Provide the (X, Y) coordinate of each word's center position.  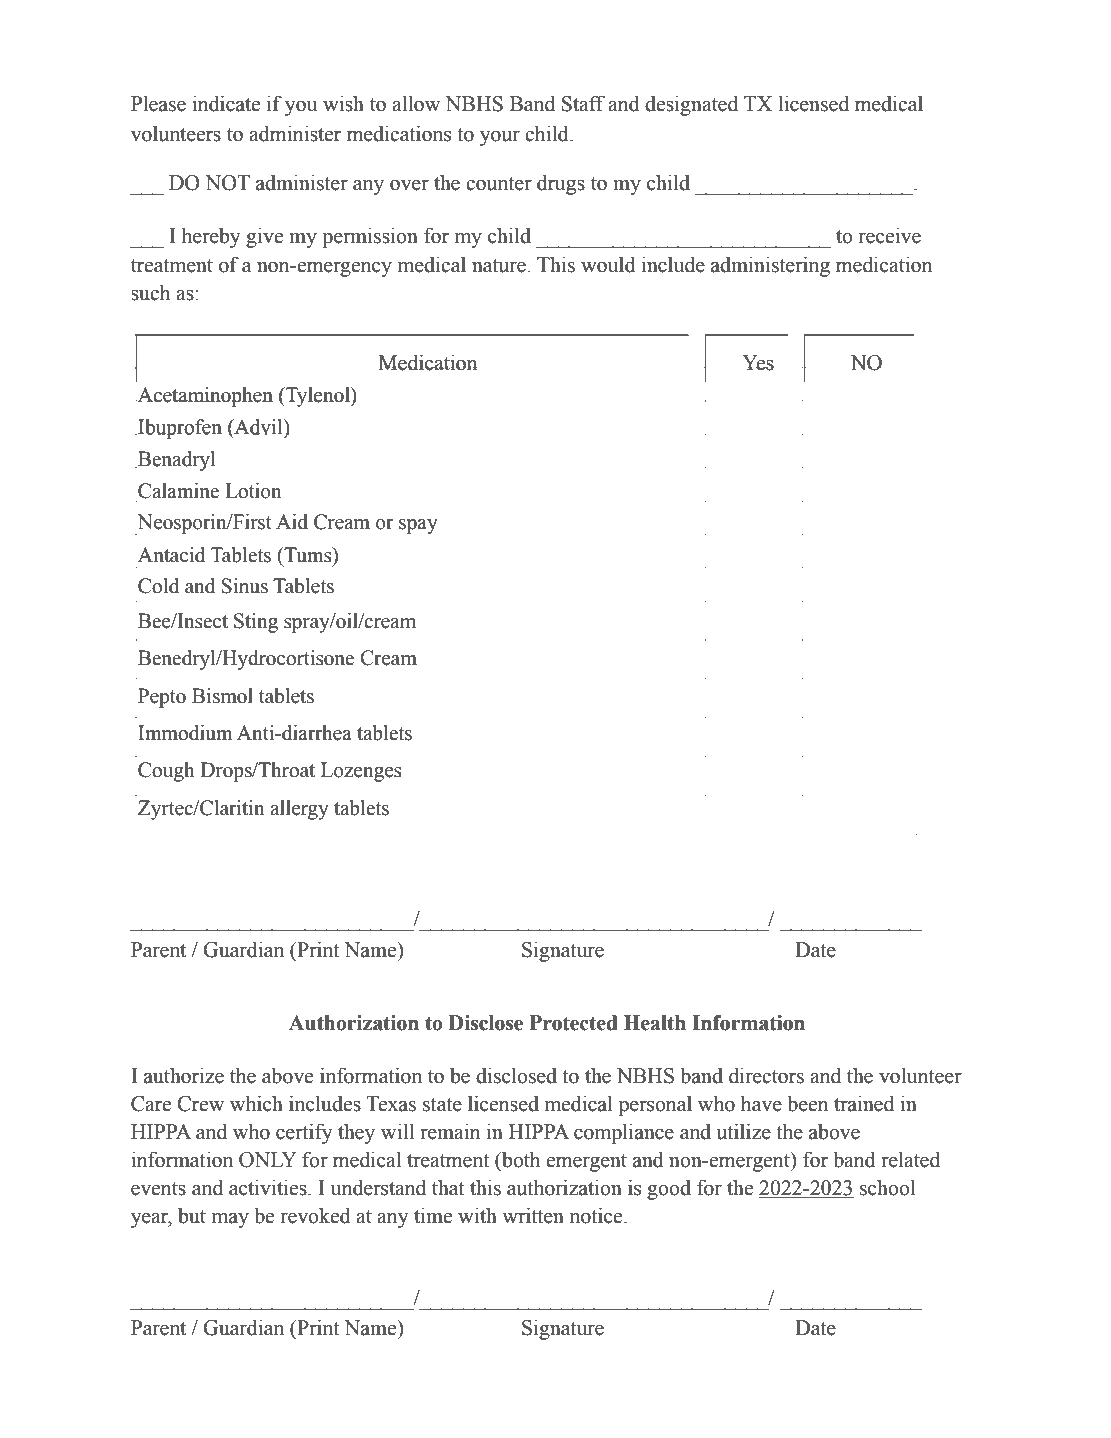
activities (269, 1187)
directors (766, 1075)
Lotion (253, 492)
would (608, 264)
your (500, 138)
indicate (226, 103)
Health (655, 1023)
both (520, 1159)
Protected (574, 1023)
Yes (758, 363)
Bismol (222, 696)
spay (418, 527)
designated (691, 105)
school (887, 1187)
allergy (299, 810)
